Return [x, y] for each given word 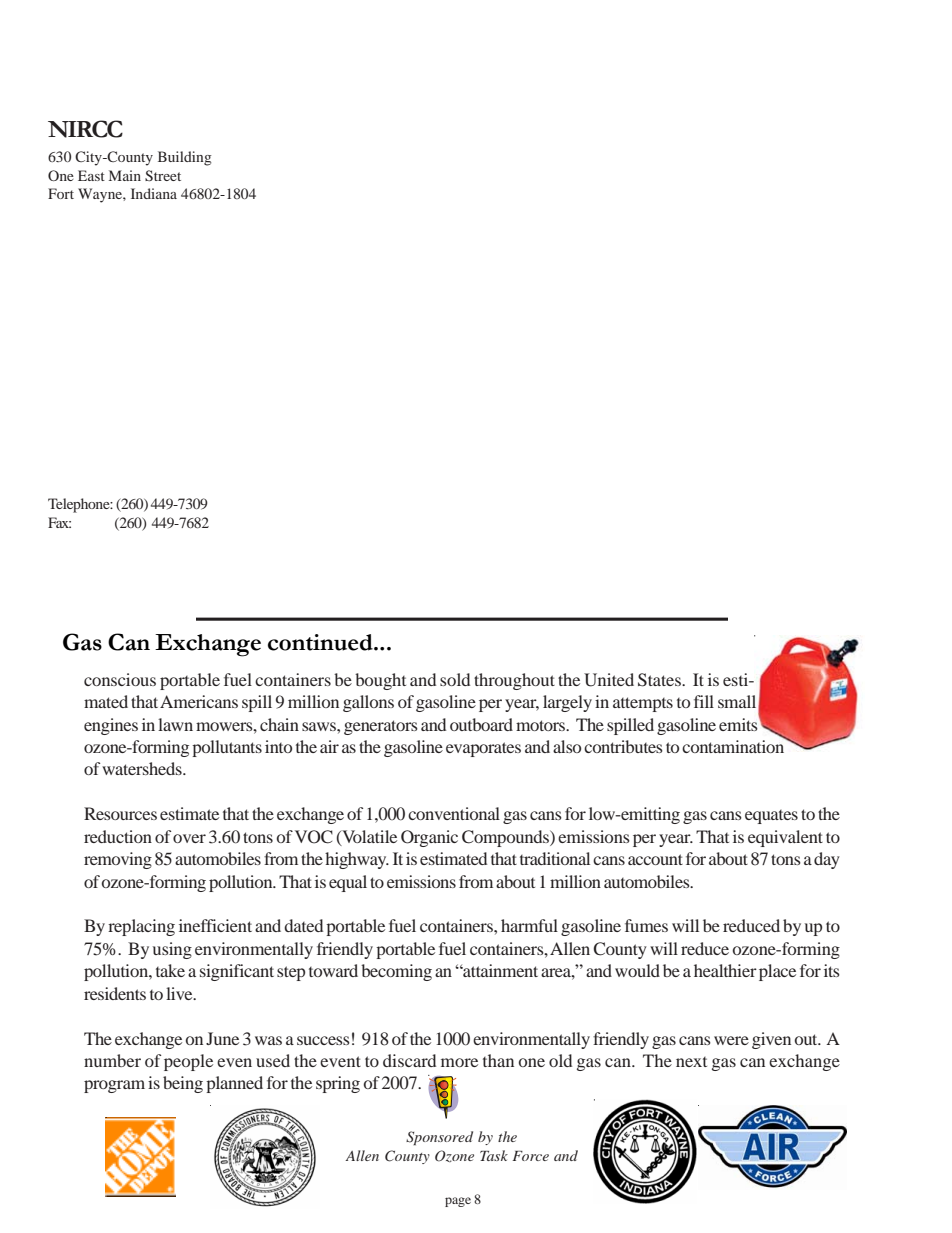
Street [163, 175]
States [660, 680]
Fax [59, 522]
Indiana [154, 193]
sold [455, 679]
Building [185, 158]
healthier [725, 970]
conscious [120, 679]
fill [704, 701]
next [691, 1062]
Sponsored [439, 1138]
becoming [396, 972]
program [114, 1086]
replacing [141, 927]
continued [321, 642]
